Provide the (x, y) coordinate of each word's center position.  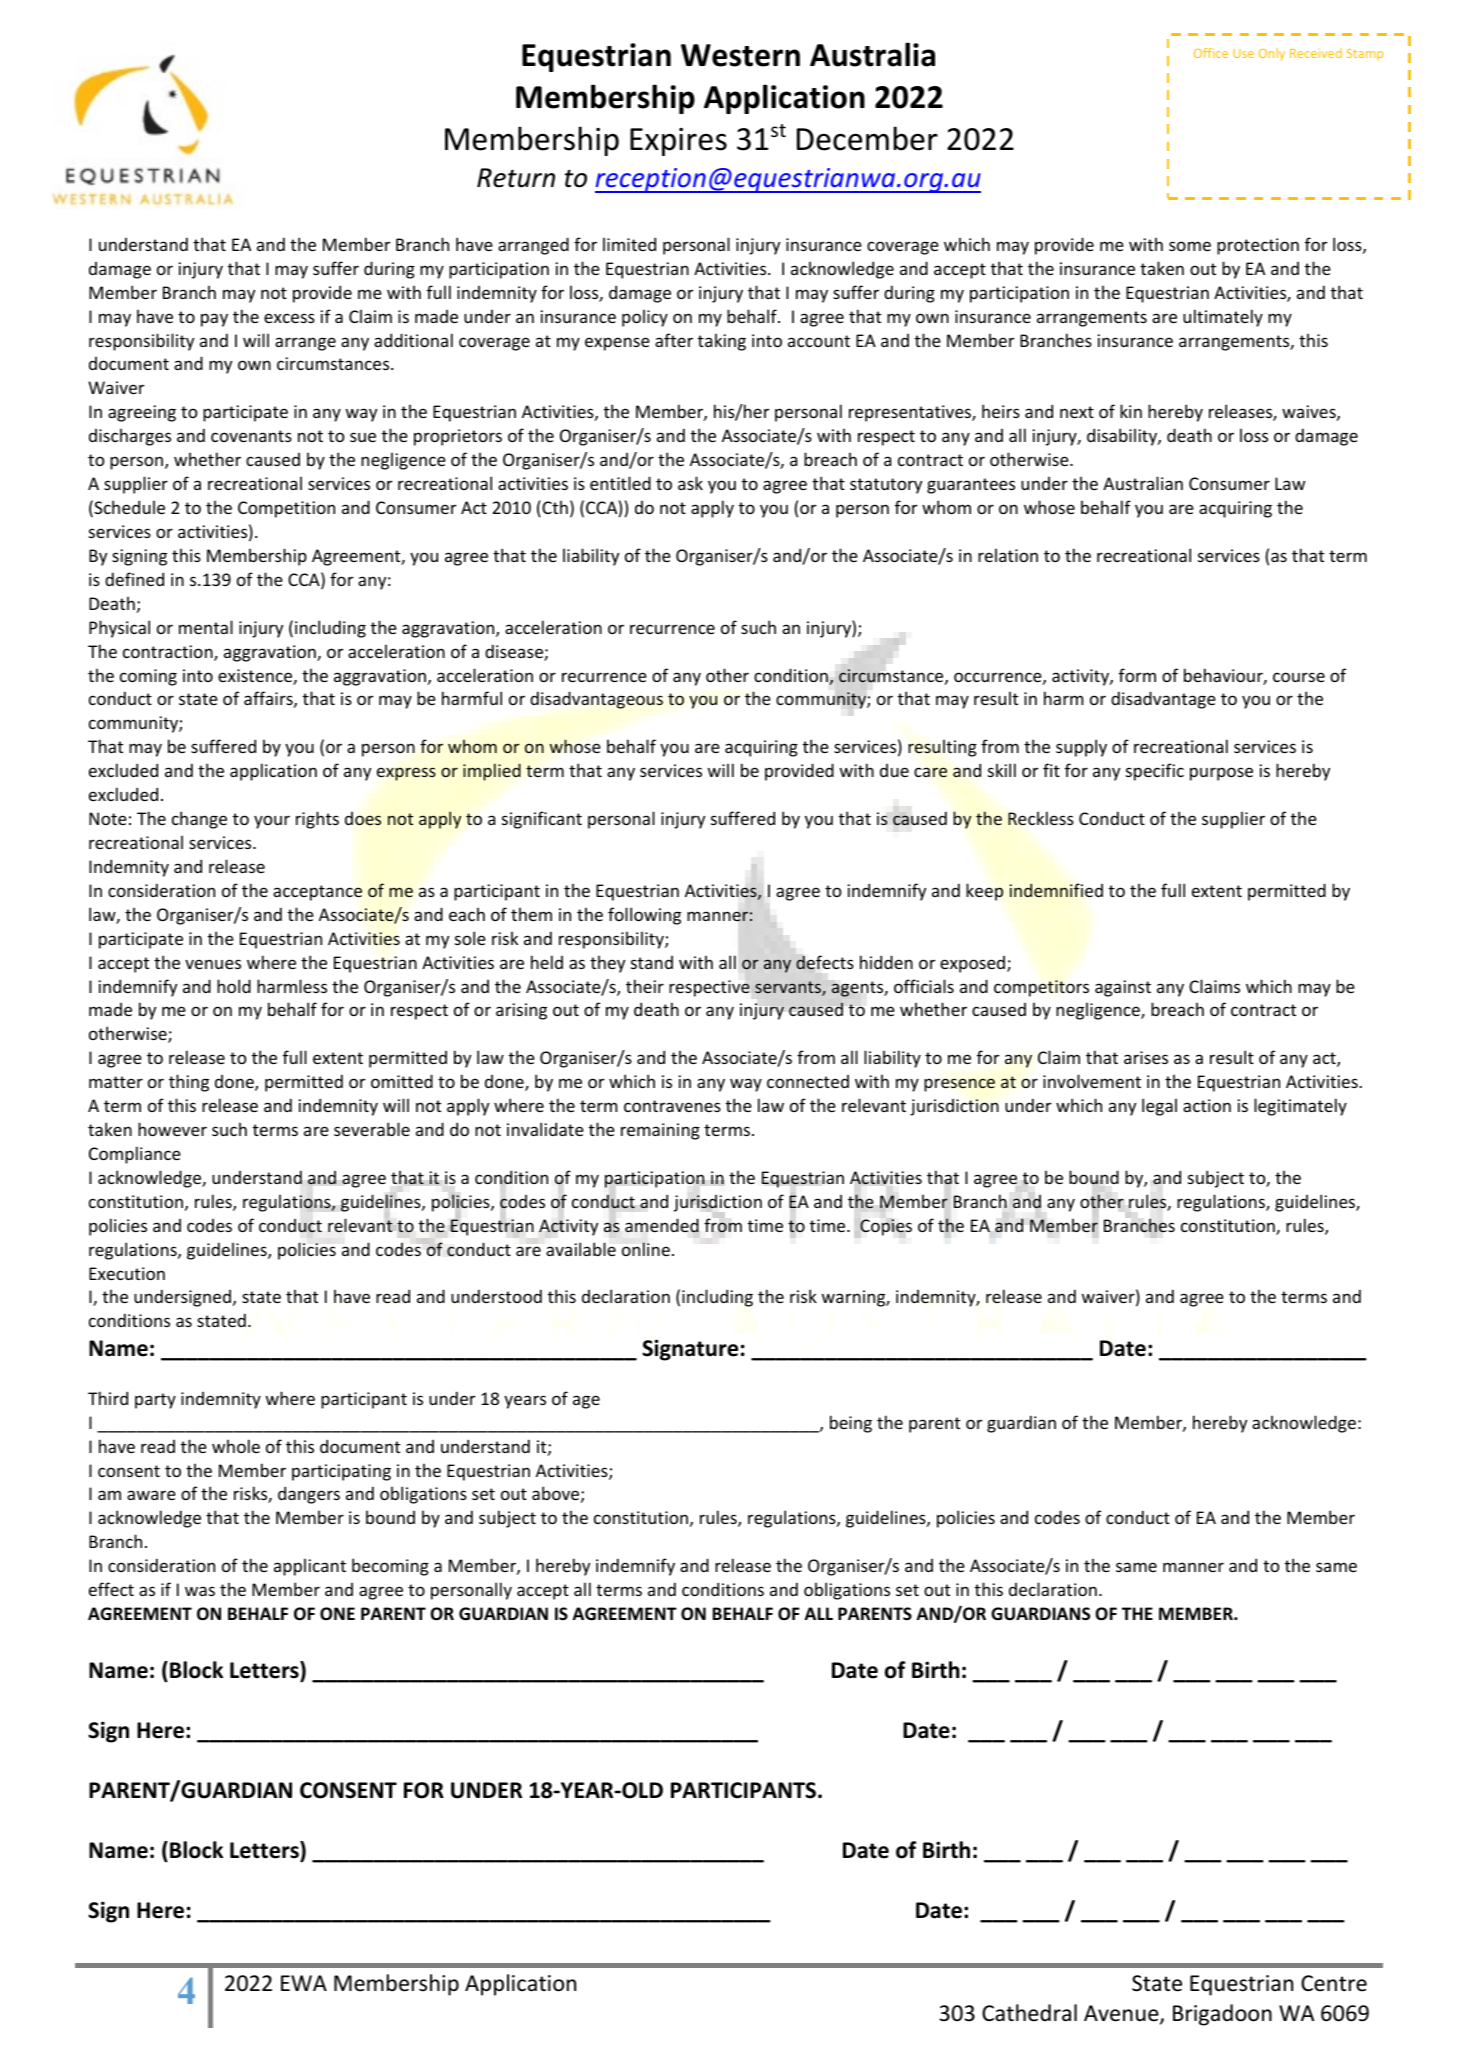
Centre (1334, 1983)
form (1137, 675)
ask (690, 483)
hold (234, 986)
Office (1211, 53)
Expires (678, 142)
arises (1146, 1057)
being (851, 1424)
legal (1159, 1107)
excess (289, 318)
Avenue (1122, 2014)
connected (808, 1081)
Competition (286, 509)
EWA (304, 1983)
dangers (309, 1495)
